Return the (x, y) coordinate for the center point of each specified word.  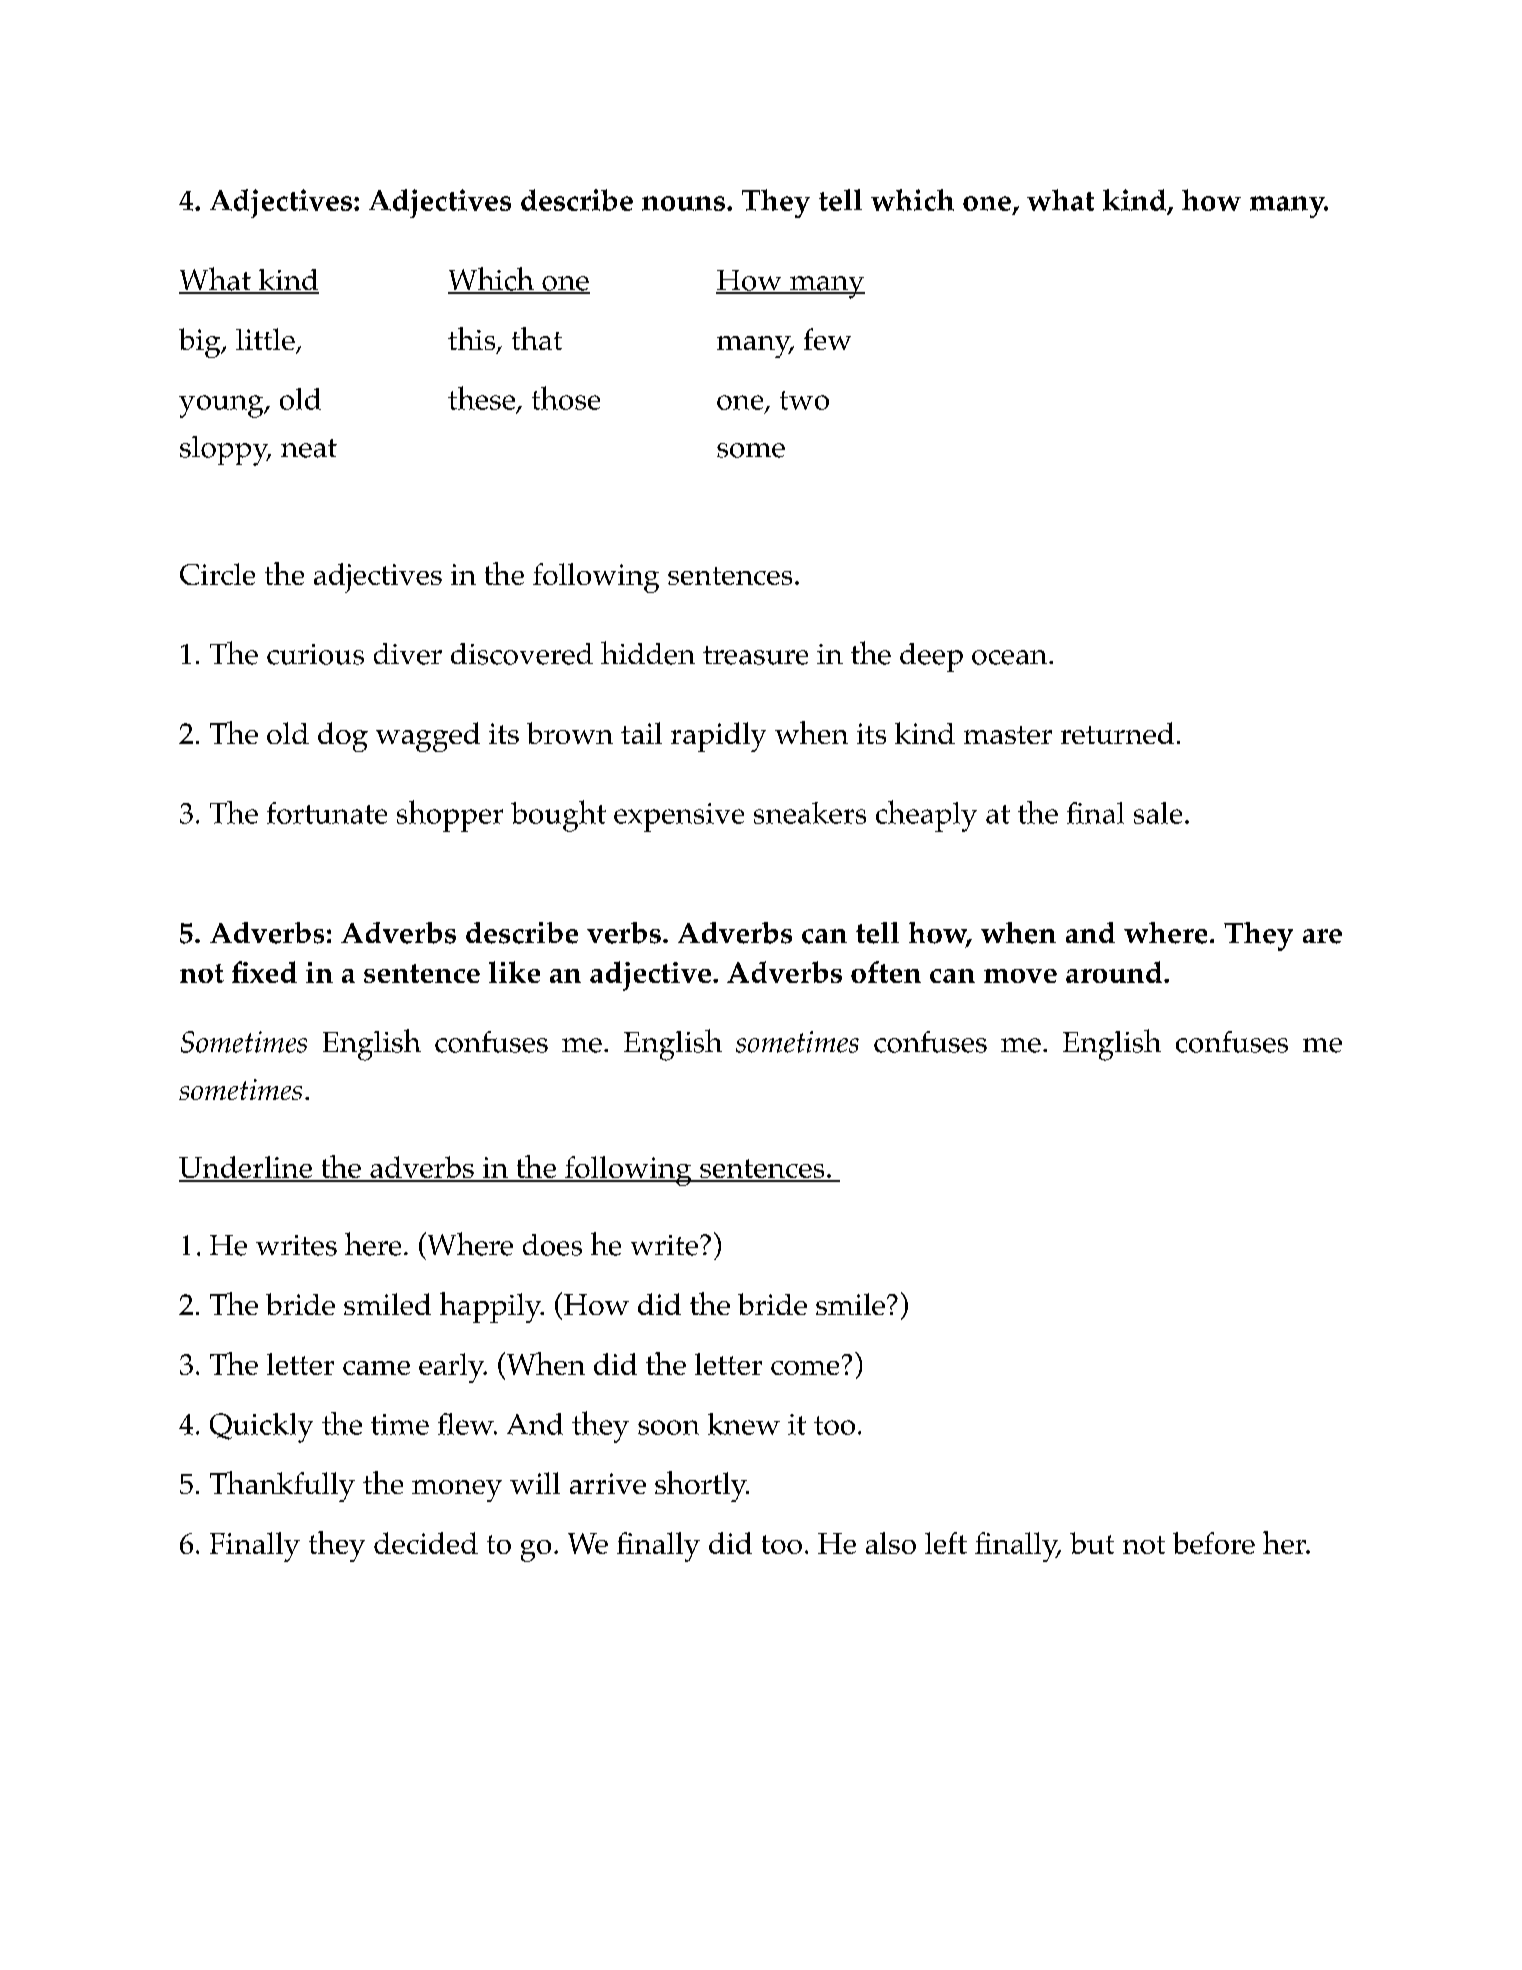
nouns (683, 203)
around (1115, 972)
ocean (1011, 657)
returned (1117, 733)
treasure (755, 655)
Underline (246, 1168)
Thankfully (282, 1486)
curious (315, 654)
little (266, 340)
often (886, 972)
